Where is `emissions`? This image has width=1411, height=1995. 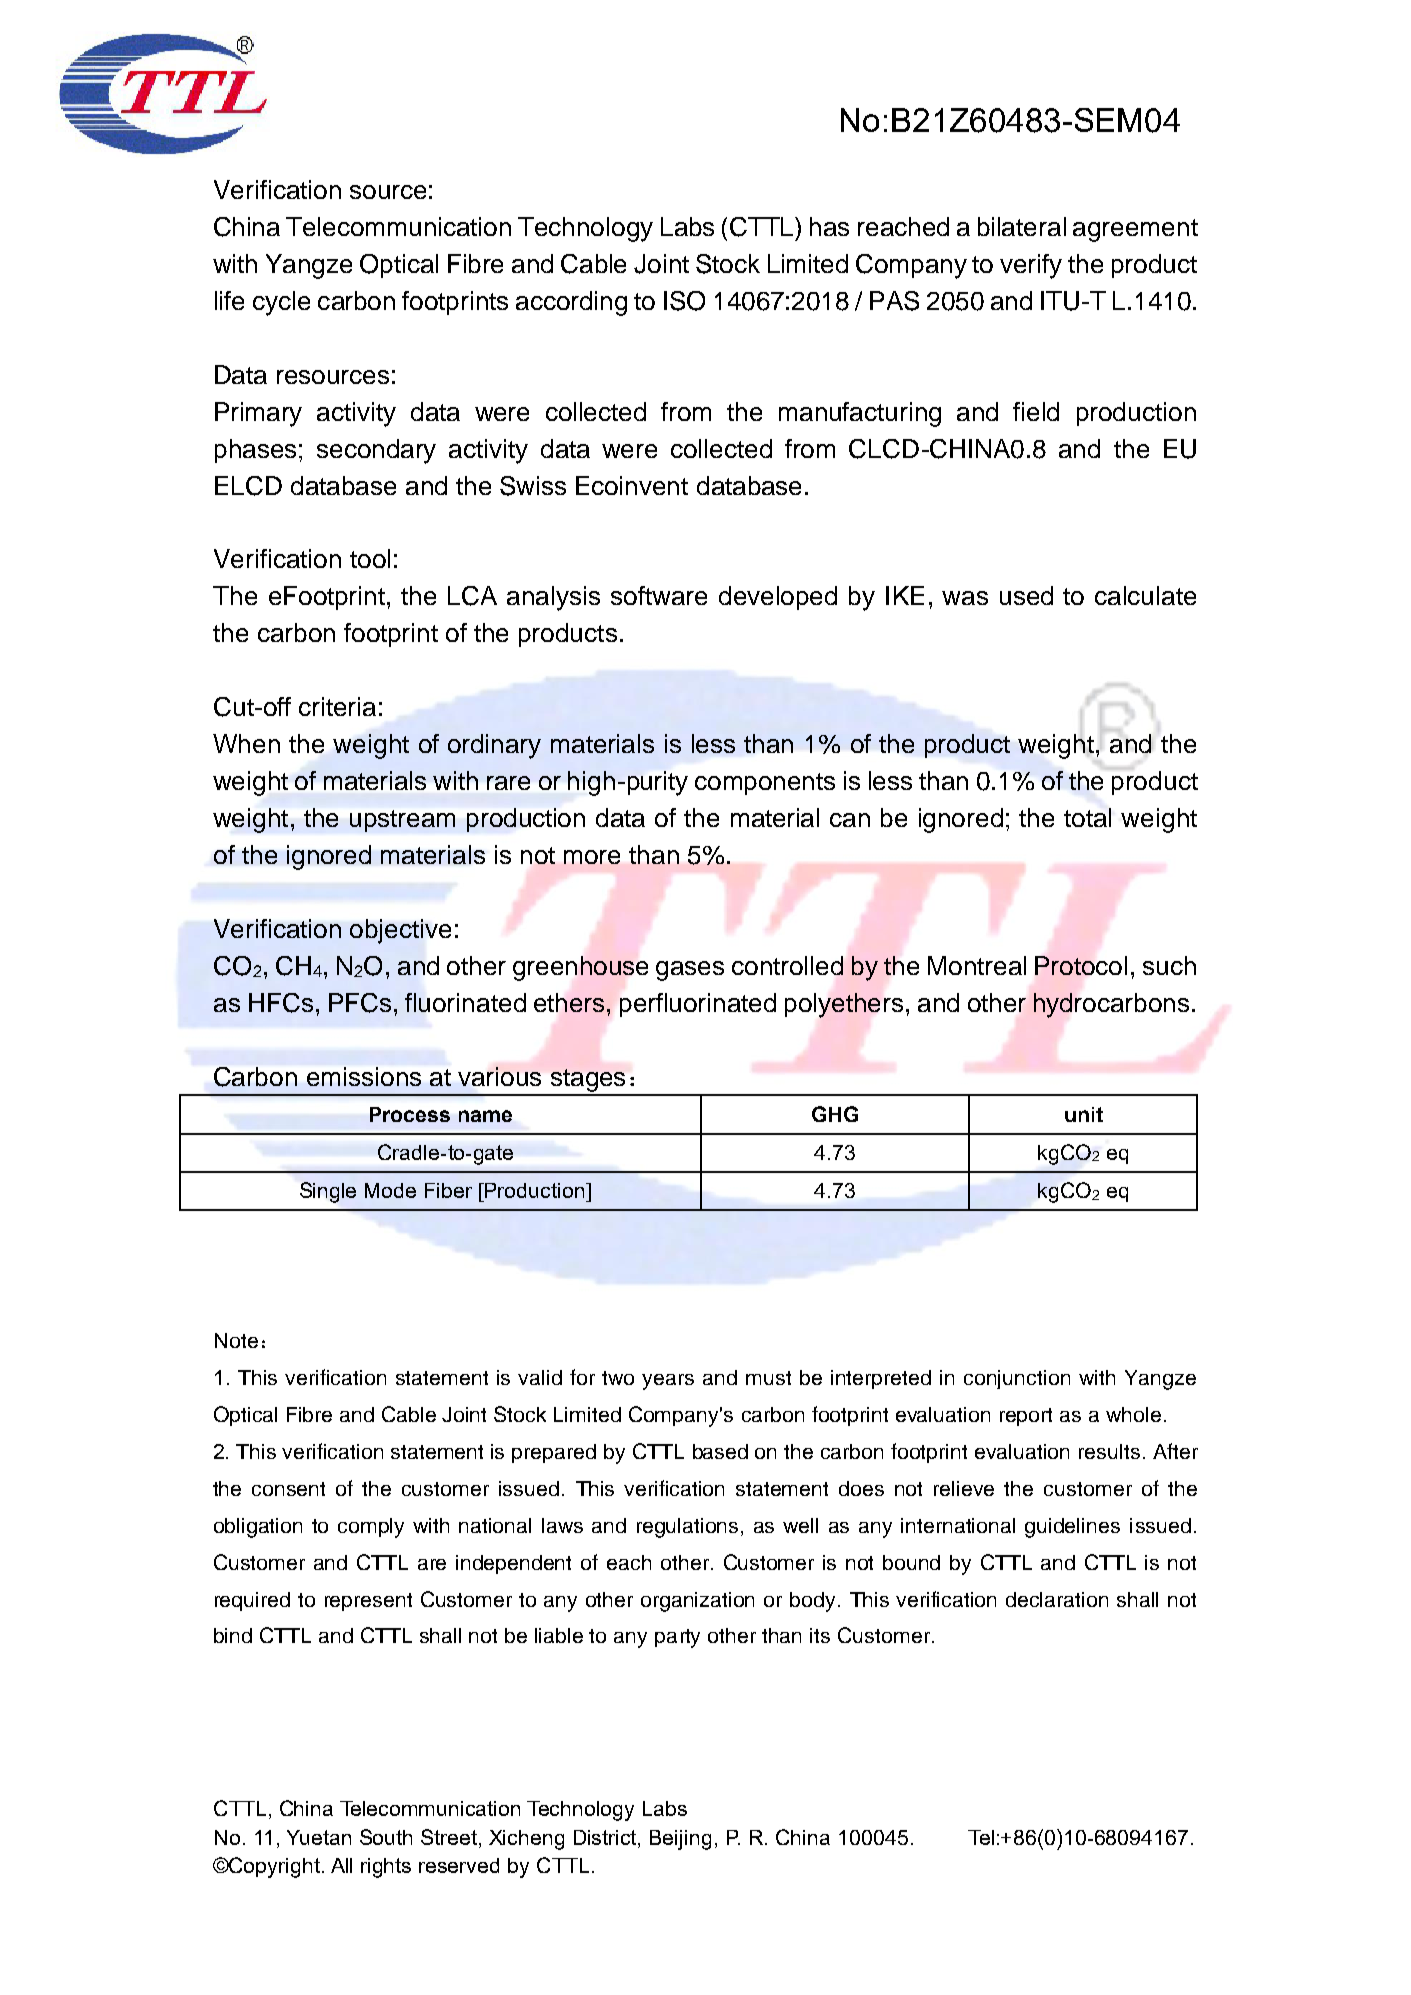 emissions is located at coordinates (364, 1076).
